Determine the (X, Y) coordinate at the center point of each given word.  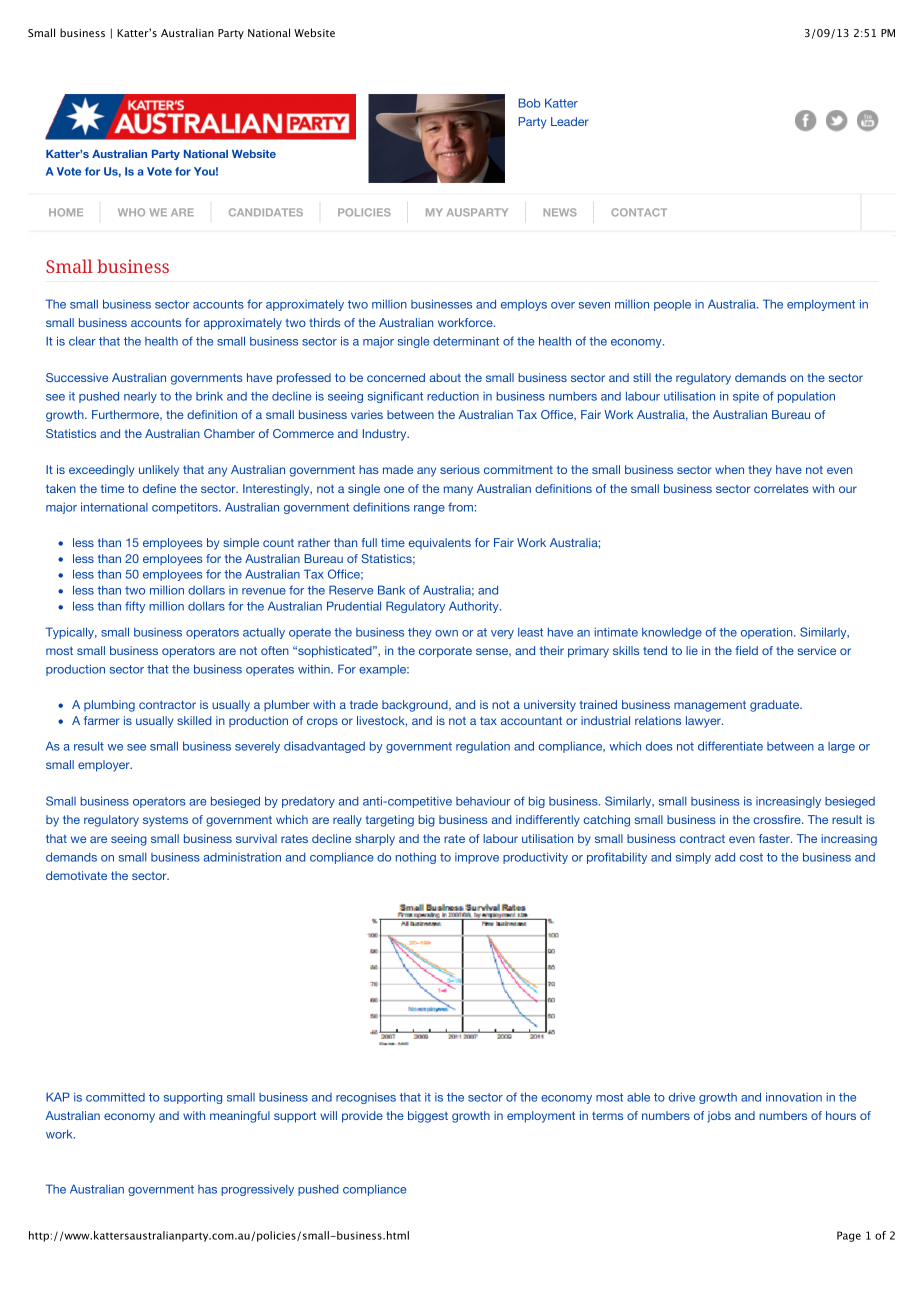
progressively (257, 1190)
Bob (529, 103)
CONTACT (639, 212)
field (747, 650)
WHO (131, 212)
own (446, 633)
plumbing (109, 706)
